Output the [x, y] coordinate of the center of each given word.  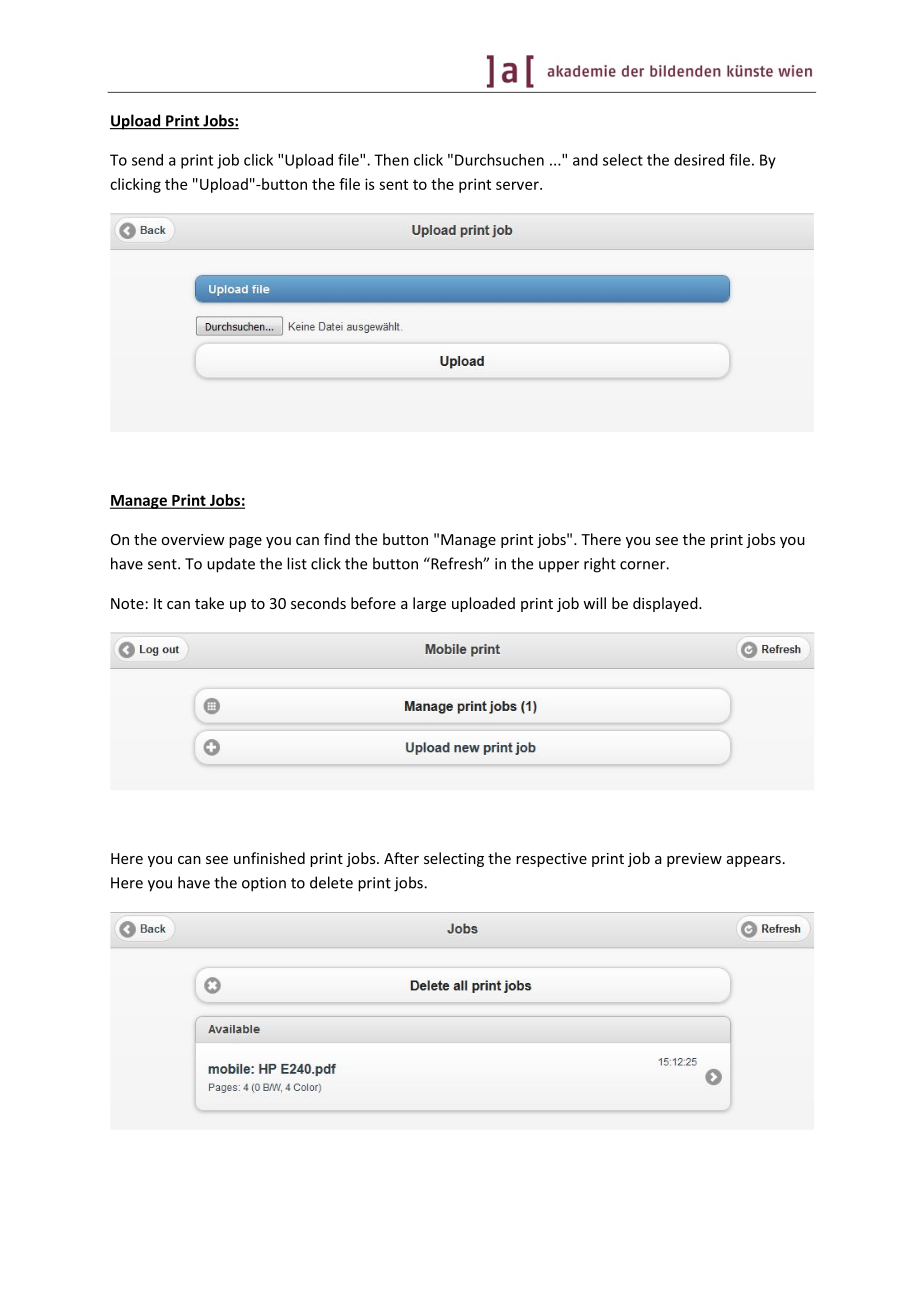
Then [391, 160]
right [600, 565]
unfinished [269, 858]
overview [193, 539]
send [147, 160]
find [337, 539]
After [401, 858]
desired [699, 160]
